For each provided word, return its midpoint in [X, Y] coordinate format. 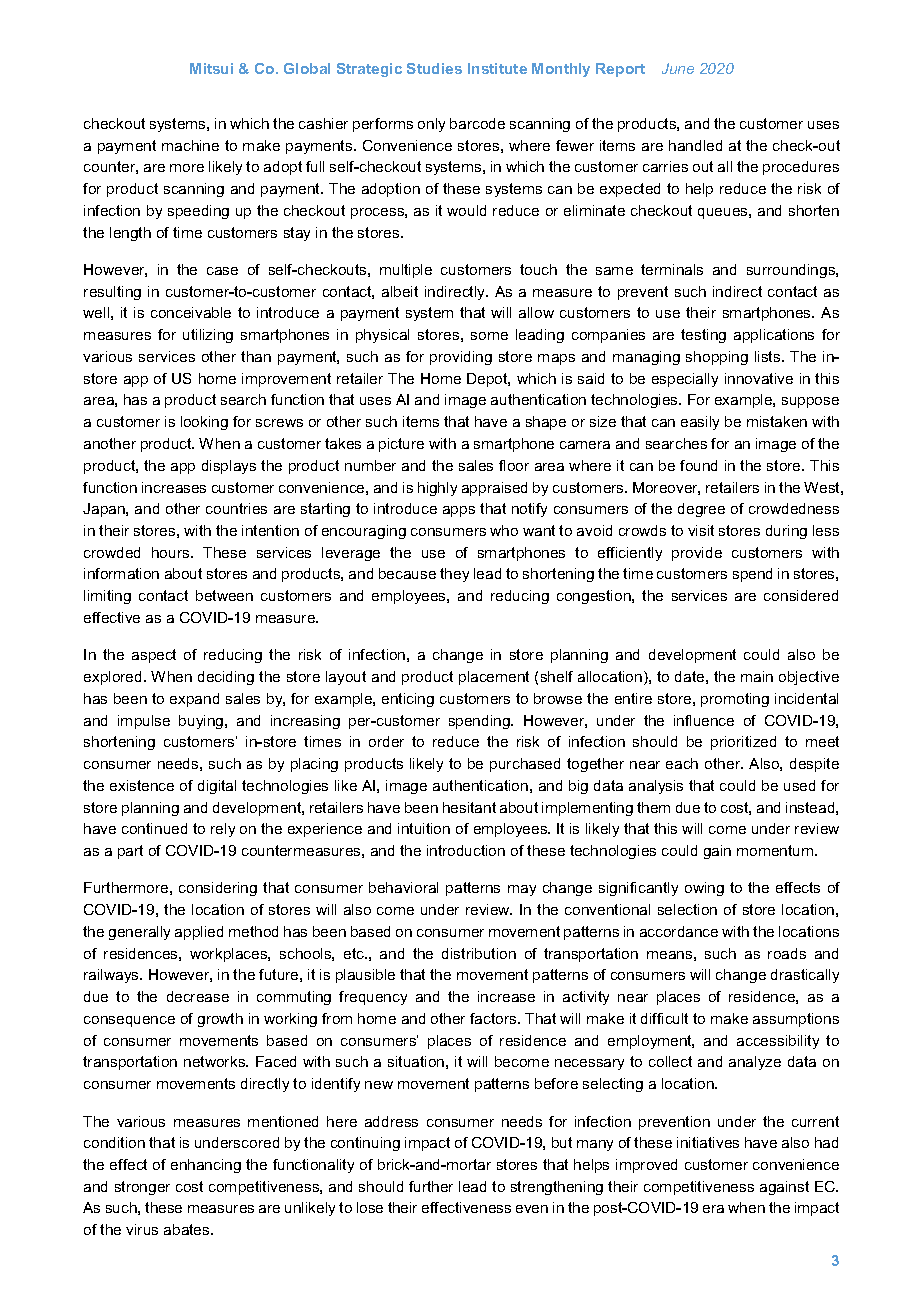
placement [494, 678]
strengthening [557, 1188]
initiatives [708, 1142]
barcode [477, 123]
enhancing [206, 1166]
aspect [154, 656]
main [757, 676]
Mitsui [211, 68]
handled [695, 145]
